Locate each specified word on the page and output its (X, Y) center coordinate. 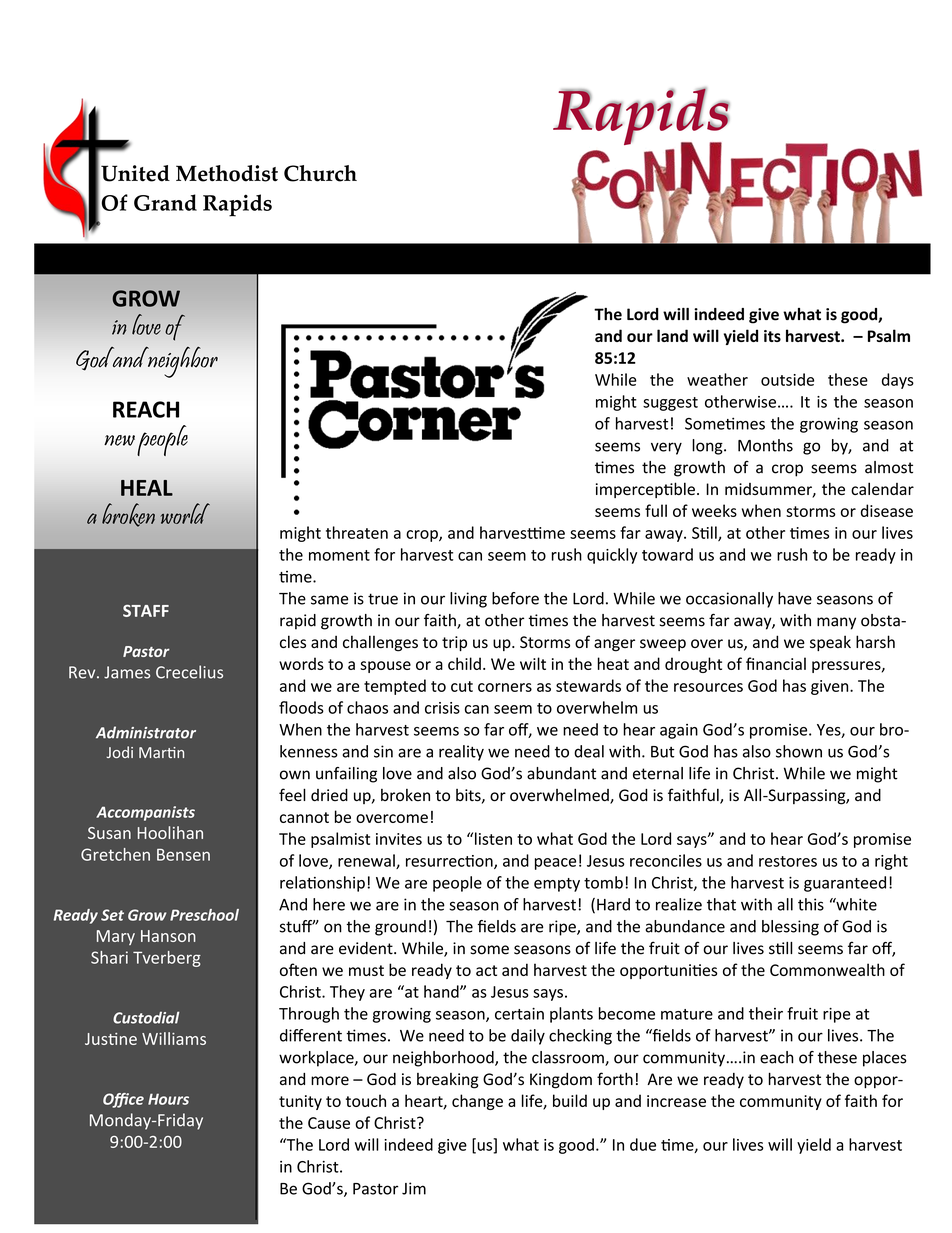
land (672, 335)
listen (493, 838)
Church (320, 173)
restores (788, 861)
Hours (168, 1099)
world (185, 513)
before (515, 598)
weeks (714, 510)
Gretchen (115, 854)
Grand (165, 202)
